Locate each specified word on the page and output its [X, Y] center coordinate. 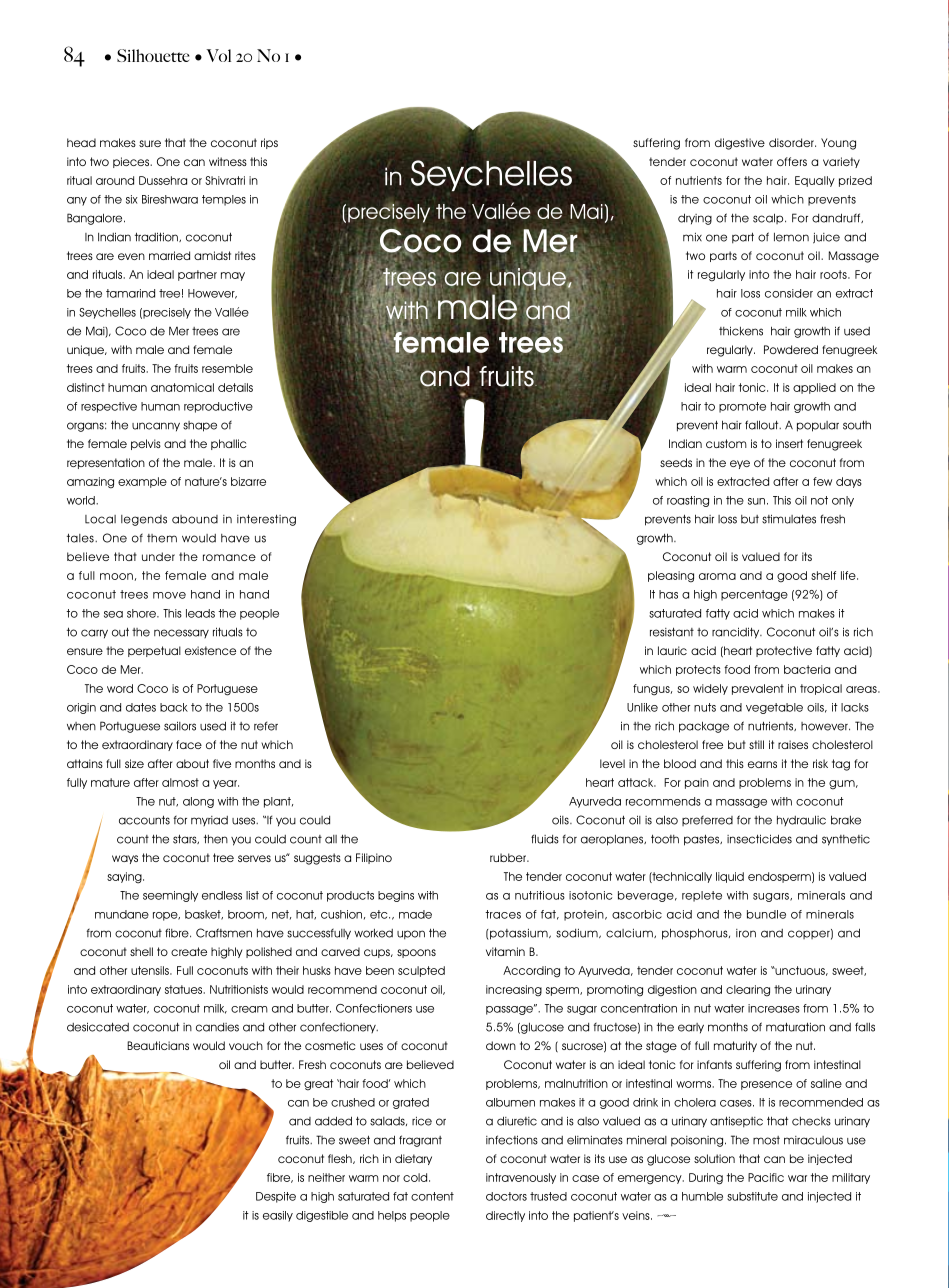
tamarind [130, 293]
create [189, 951]
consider [789, 293]
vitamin [505, 951]
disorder [792, 142]
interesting [266, 520]
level [612, 763]
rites [245, 255]
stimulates [789, 519]
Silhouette [153, 55]
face [189, 744]
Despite [276, 1197]
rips [269, 143]
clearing [748, 991]
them [162, 538]
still [756, 744]
